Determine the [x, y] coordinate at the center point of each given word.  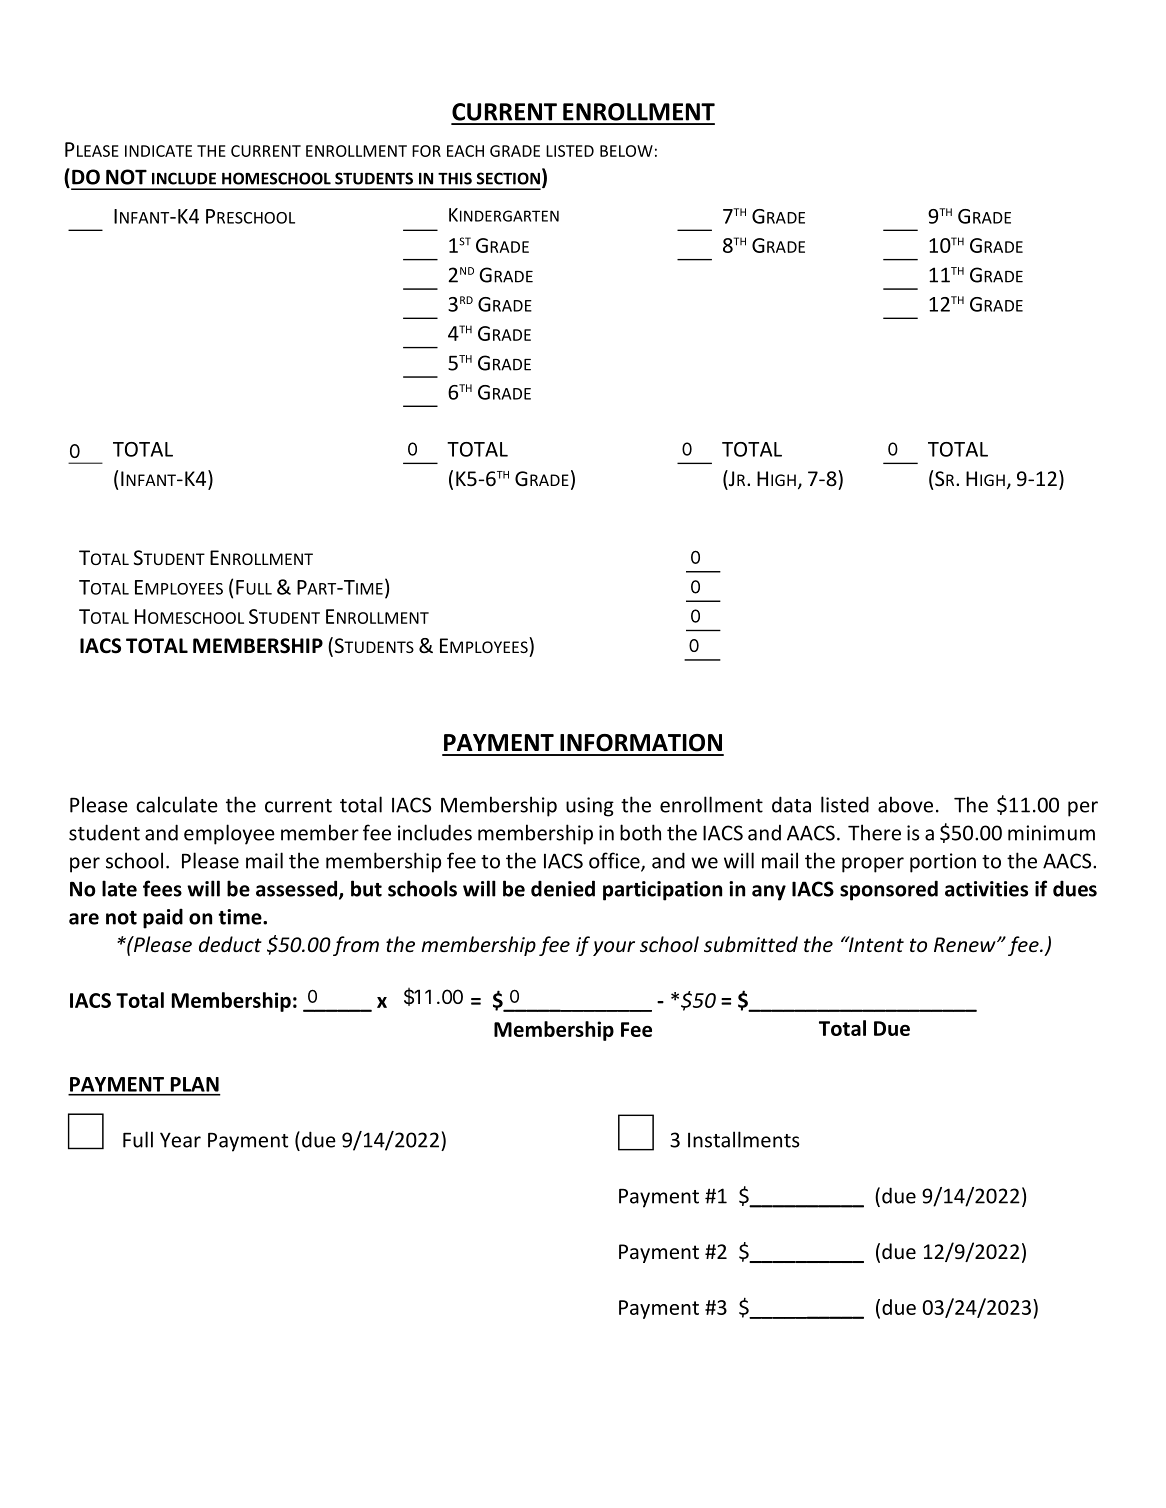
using [590, 807]
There [874, 832]
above [905, 804]
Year [180, 1140]
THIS [455, 178]
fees [162, 888]
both [640, 832]
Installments [744, 1139]
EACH [465, 151]
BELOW [626, 151]
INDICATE [158, 151]
